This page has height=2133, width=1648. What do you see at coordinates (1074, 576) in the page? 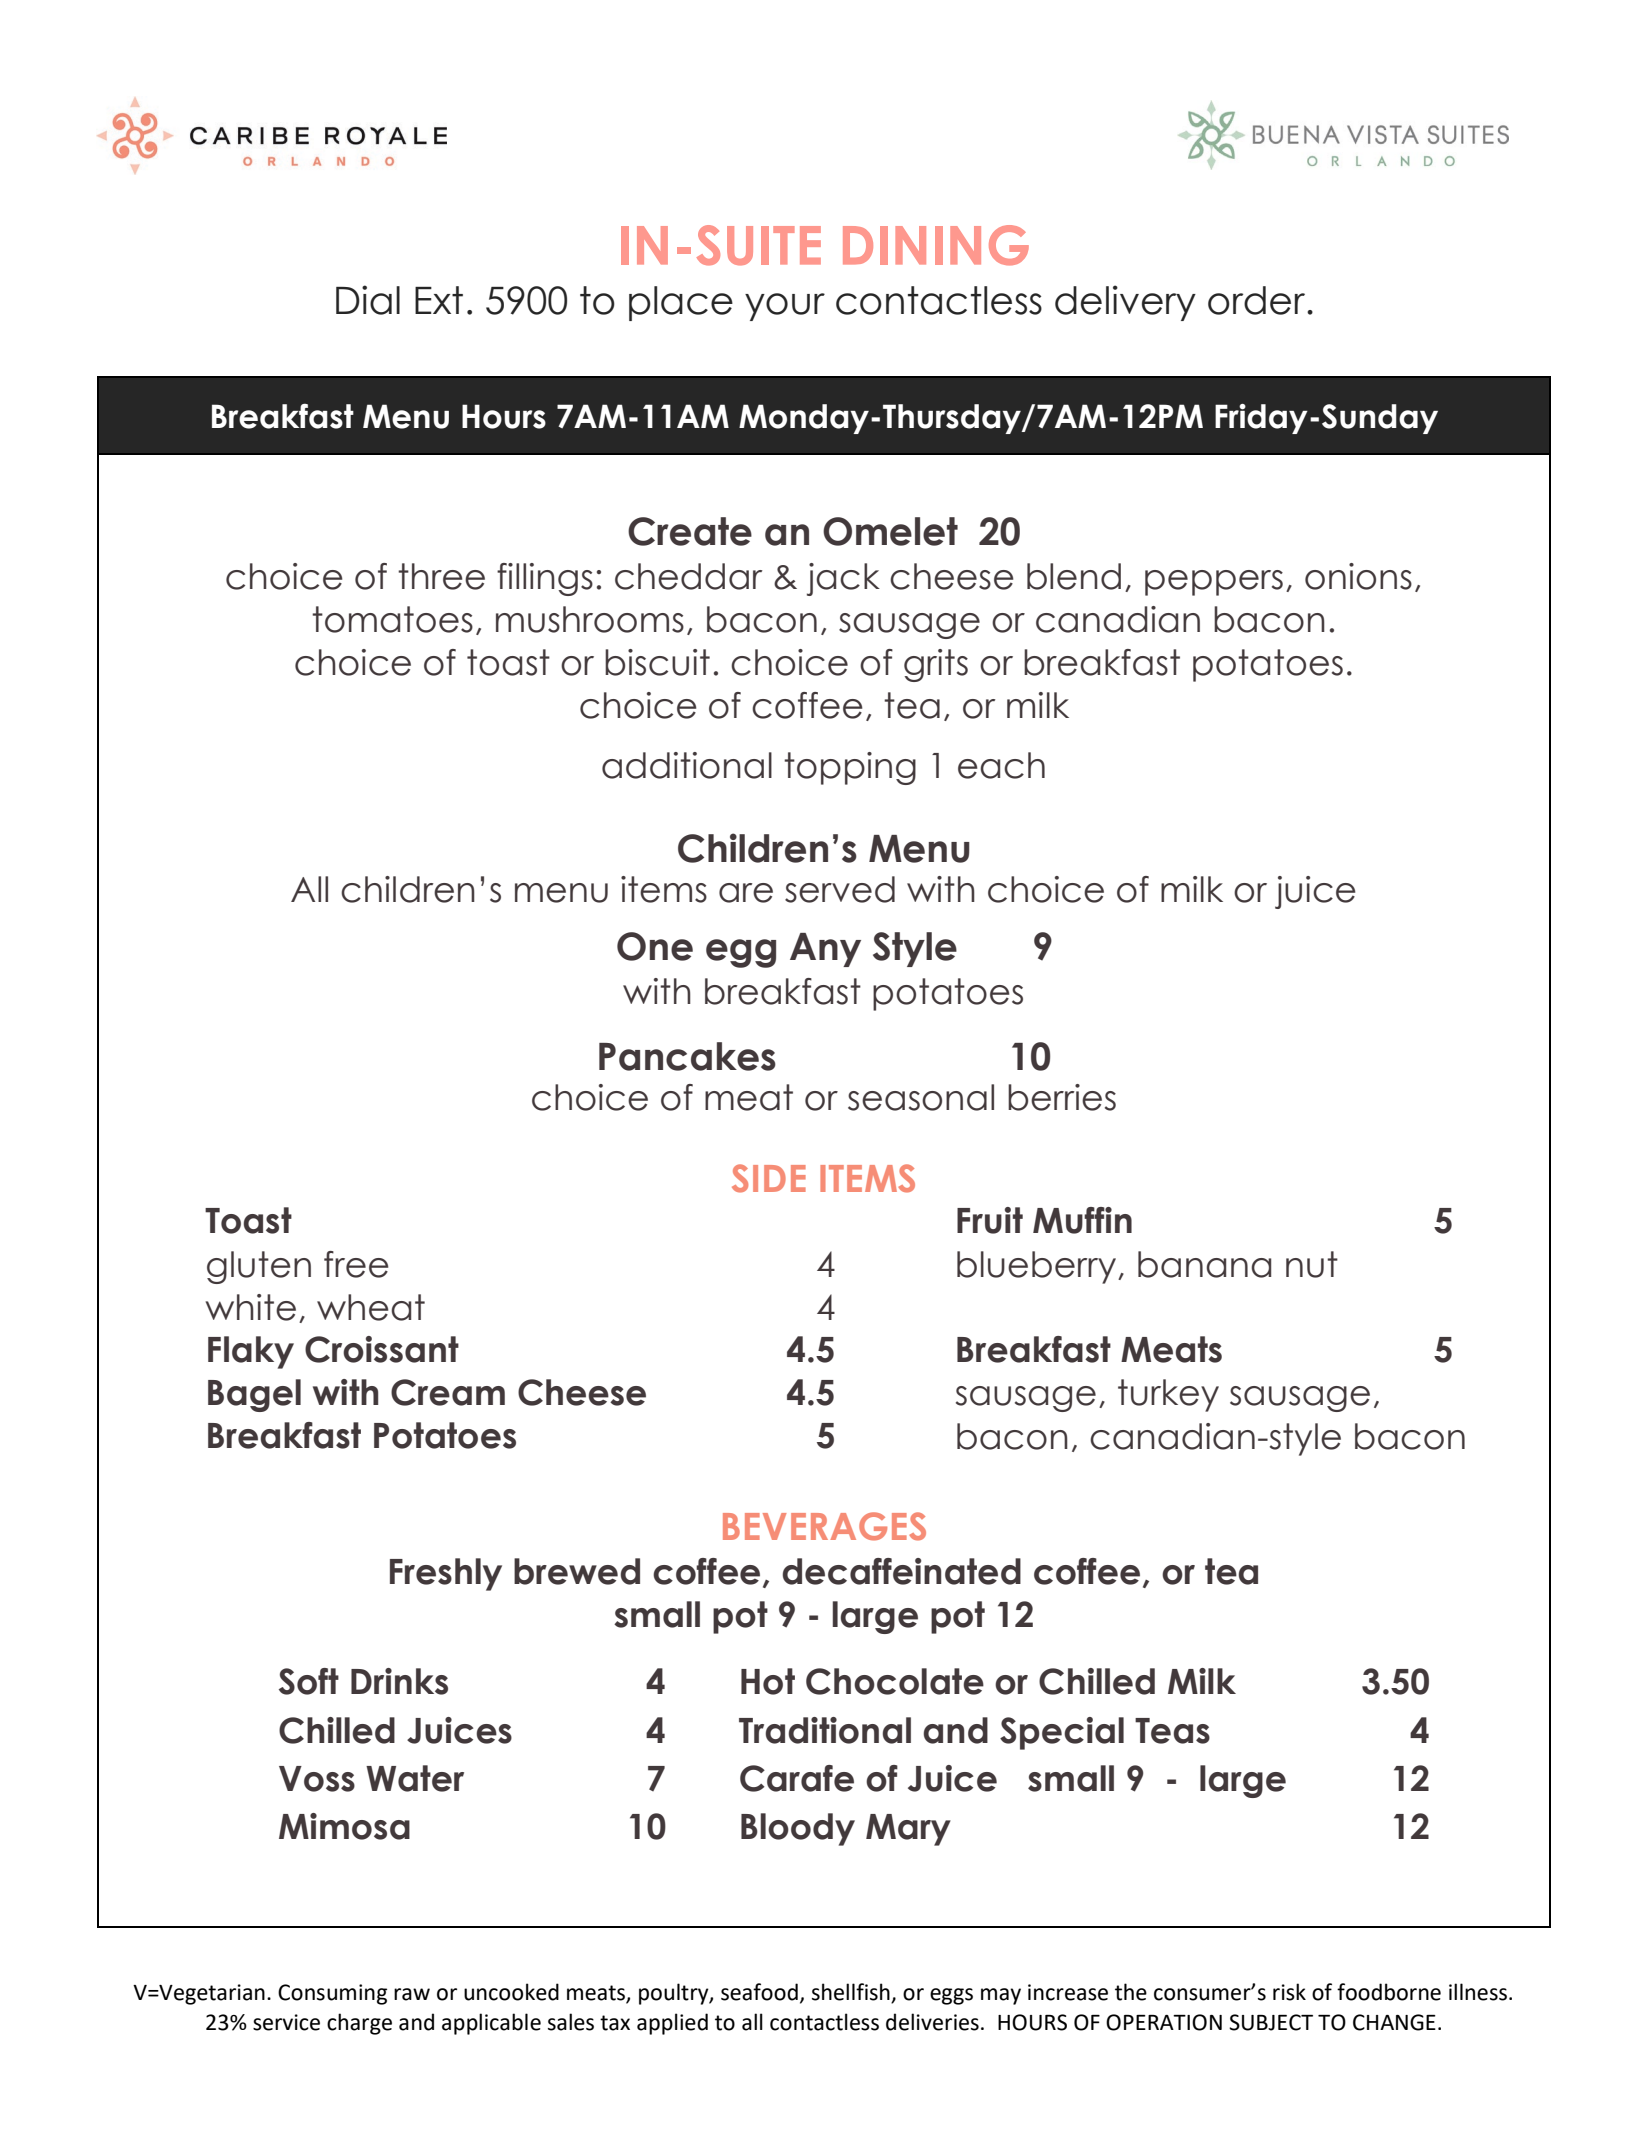
I see `blend` at bounding box center [1074, 576].
